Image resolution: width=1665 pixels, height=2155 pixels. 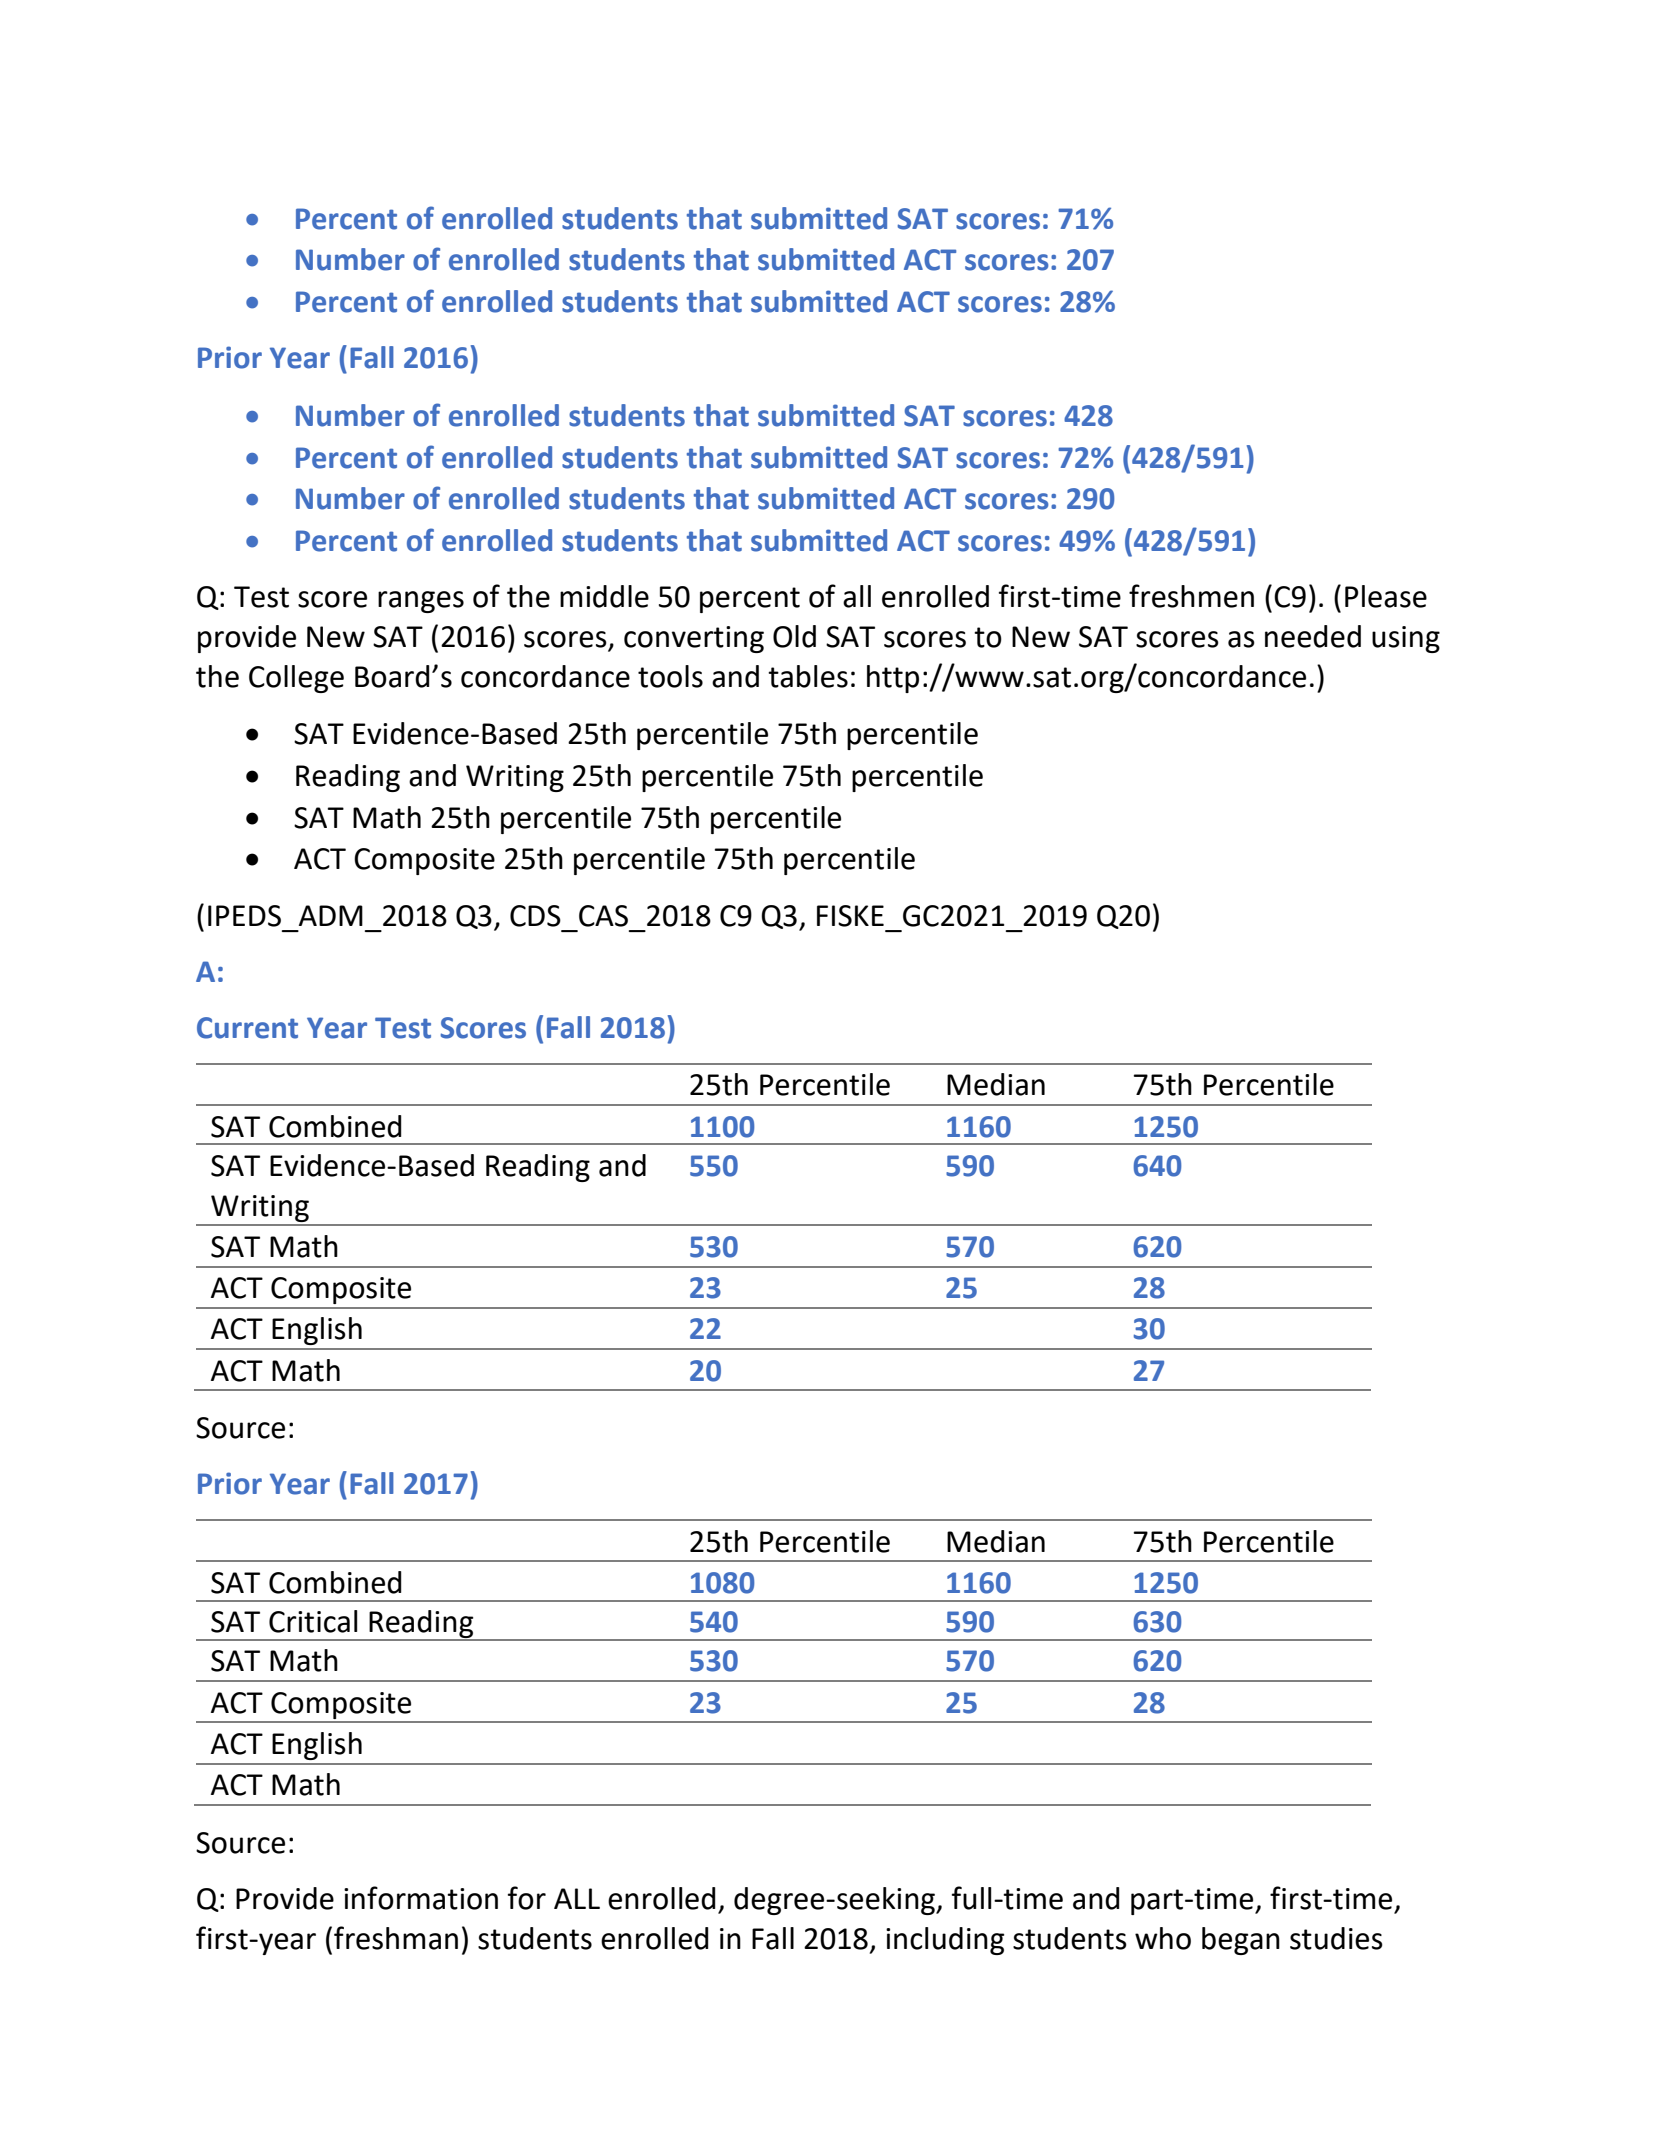 What do you see at coordinates (1163, 1938) in the page?
I see `who` at bounding box center [1163, 1938].
